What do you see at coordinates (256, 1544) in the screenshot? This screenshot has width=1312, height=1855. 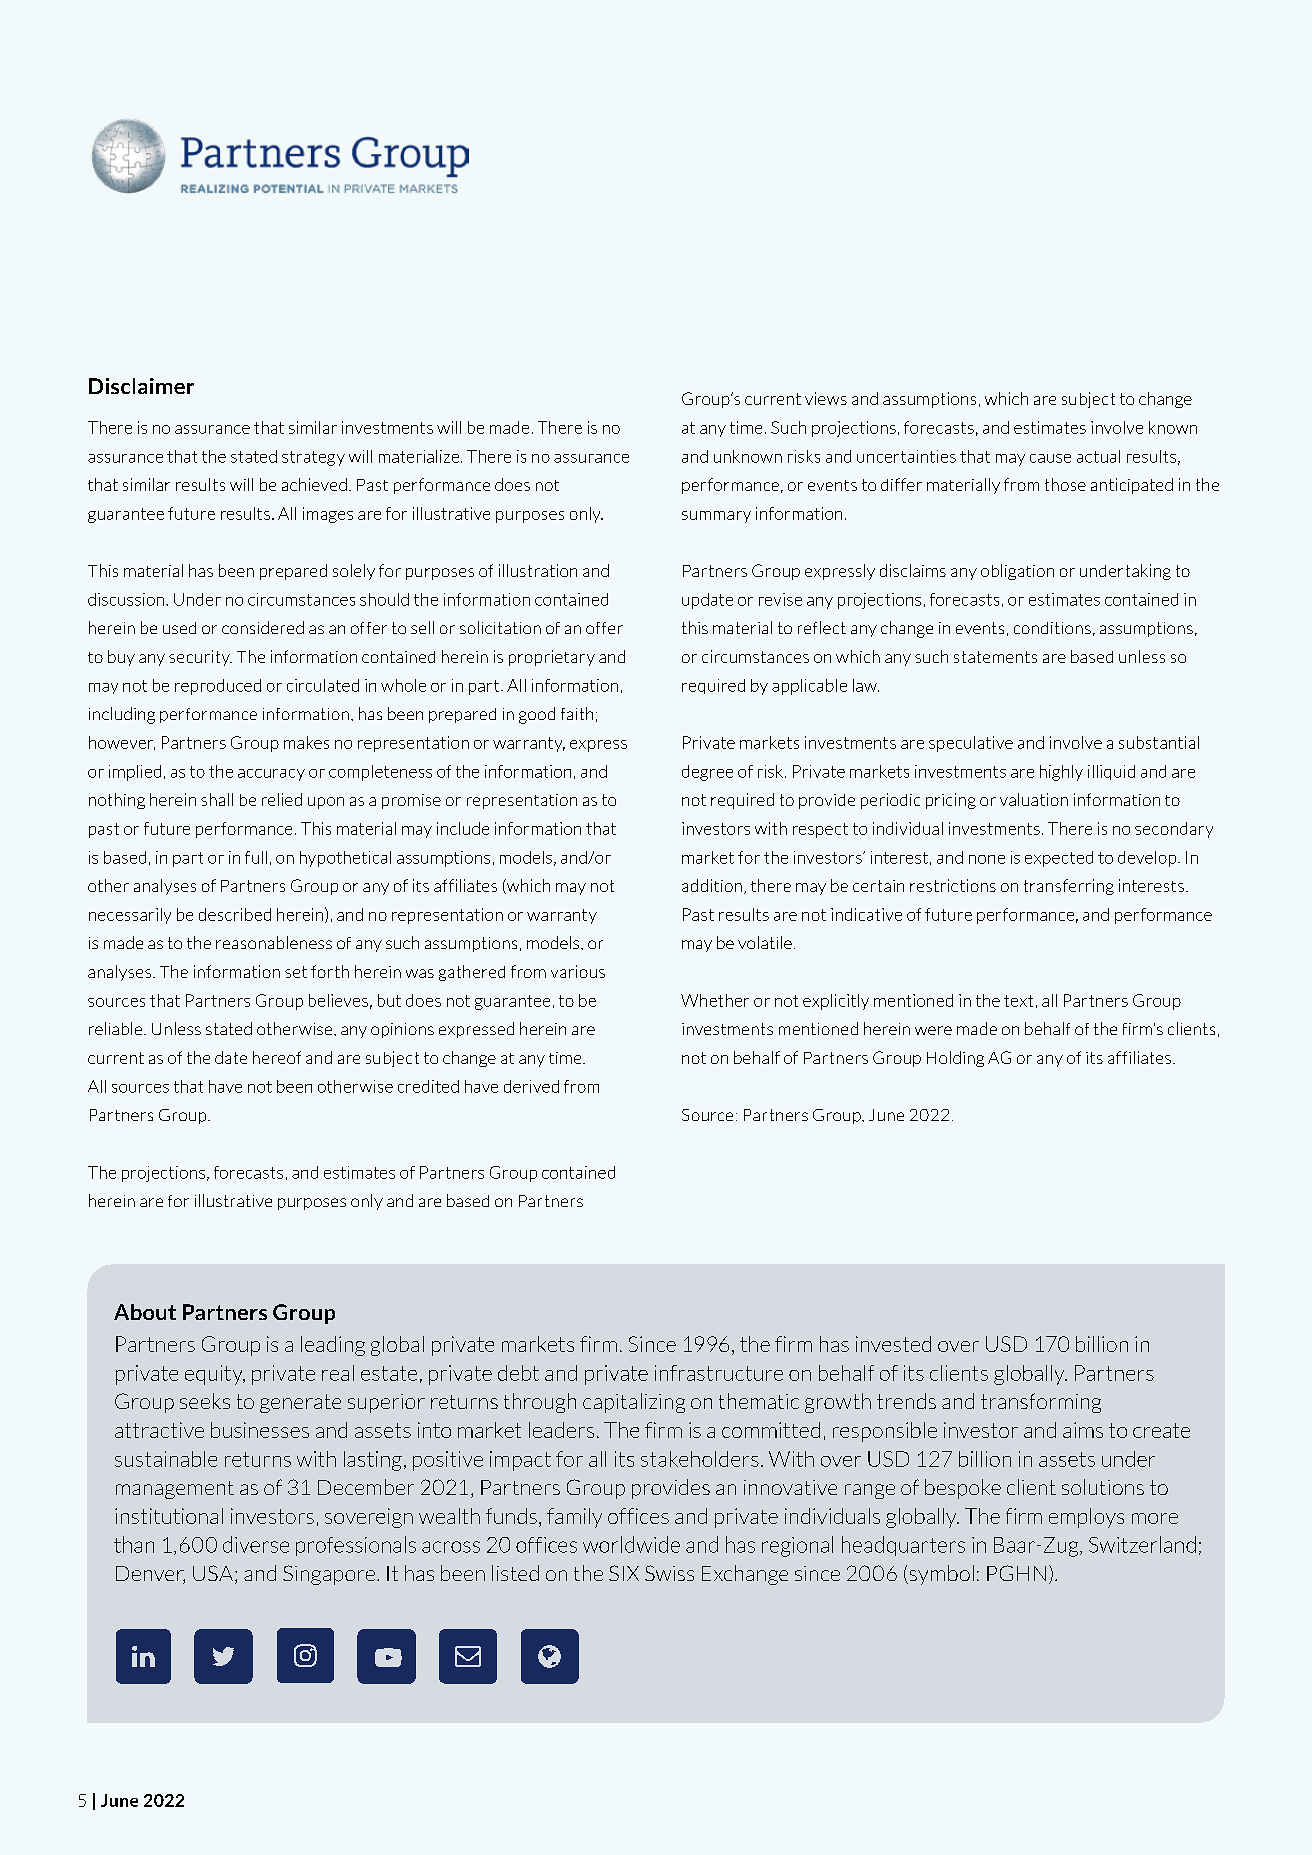 I see `diverse` at bounding box center [256, 1544].
